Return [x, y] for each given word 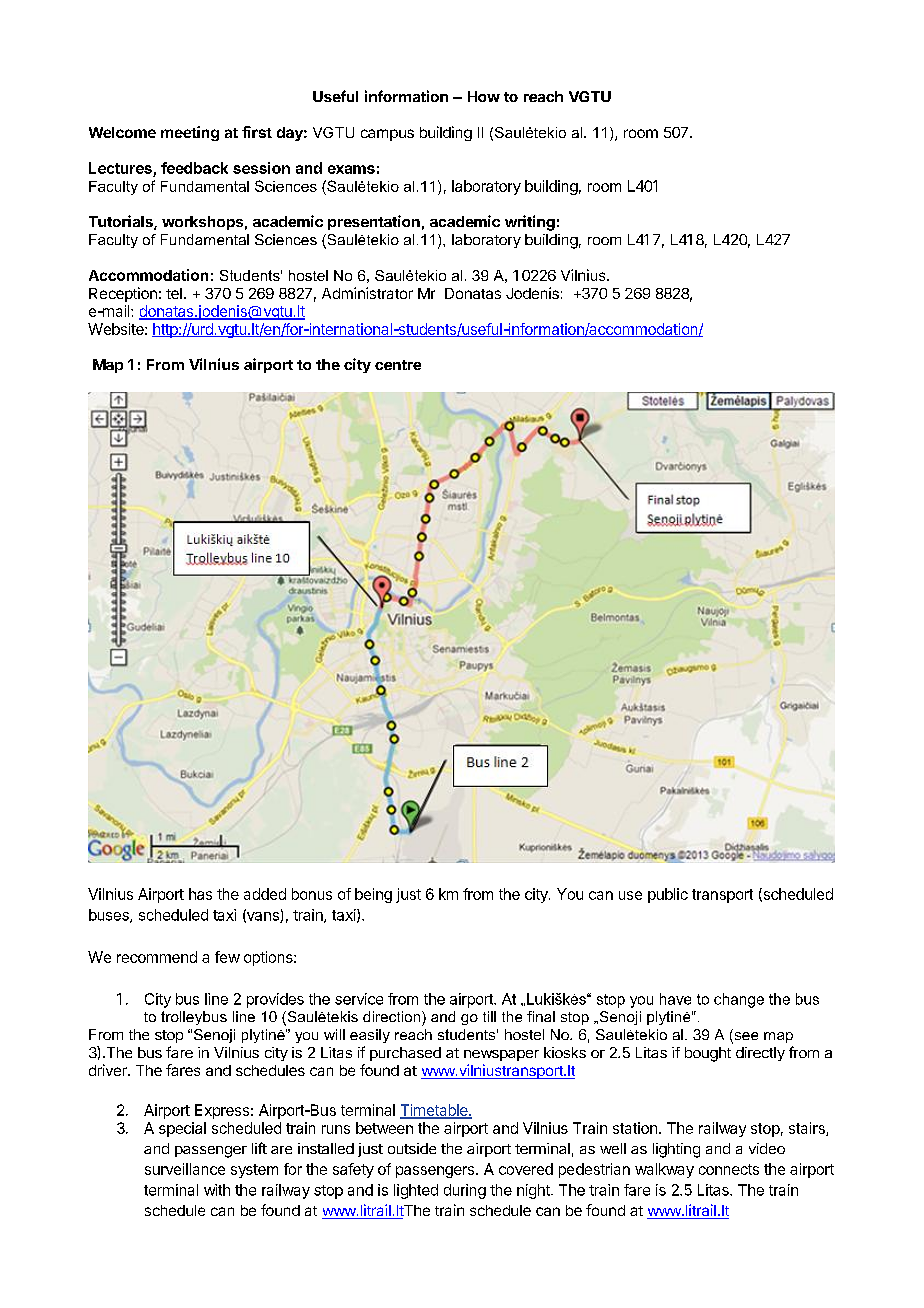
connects [729, 1169]
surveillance [185, 1169]
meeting [190, 133]
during [465, 1191]
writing [530, 223]
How [484, 96]
